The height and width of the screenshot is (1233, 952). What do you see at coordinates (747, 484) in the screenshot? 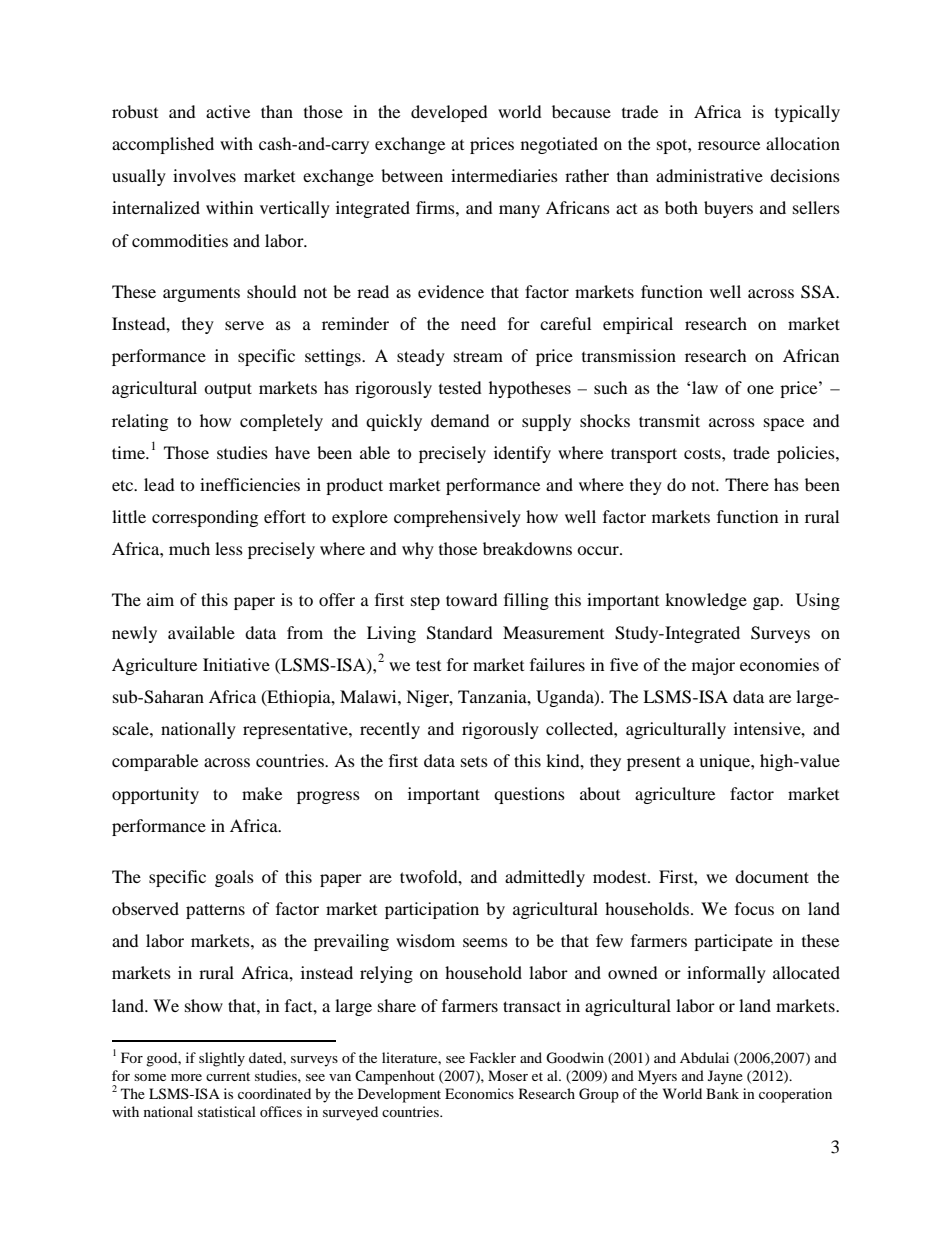
I see `There` at bounding box center [747, 484].
